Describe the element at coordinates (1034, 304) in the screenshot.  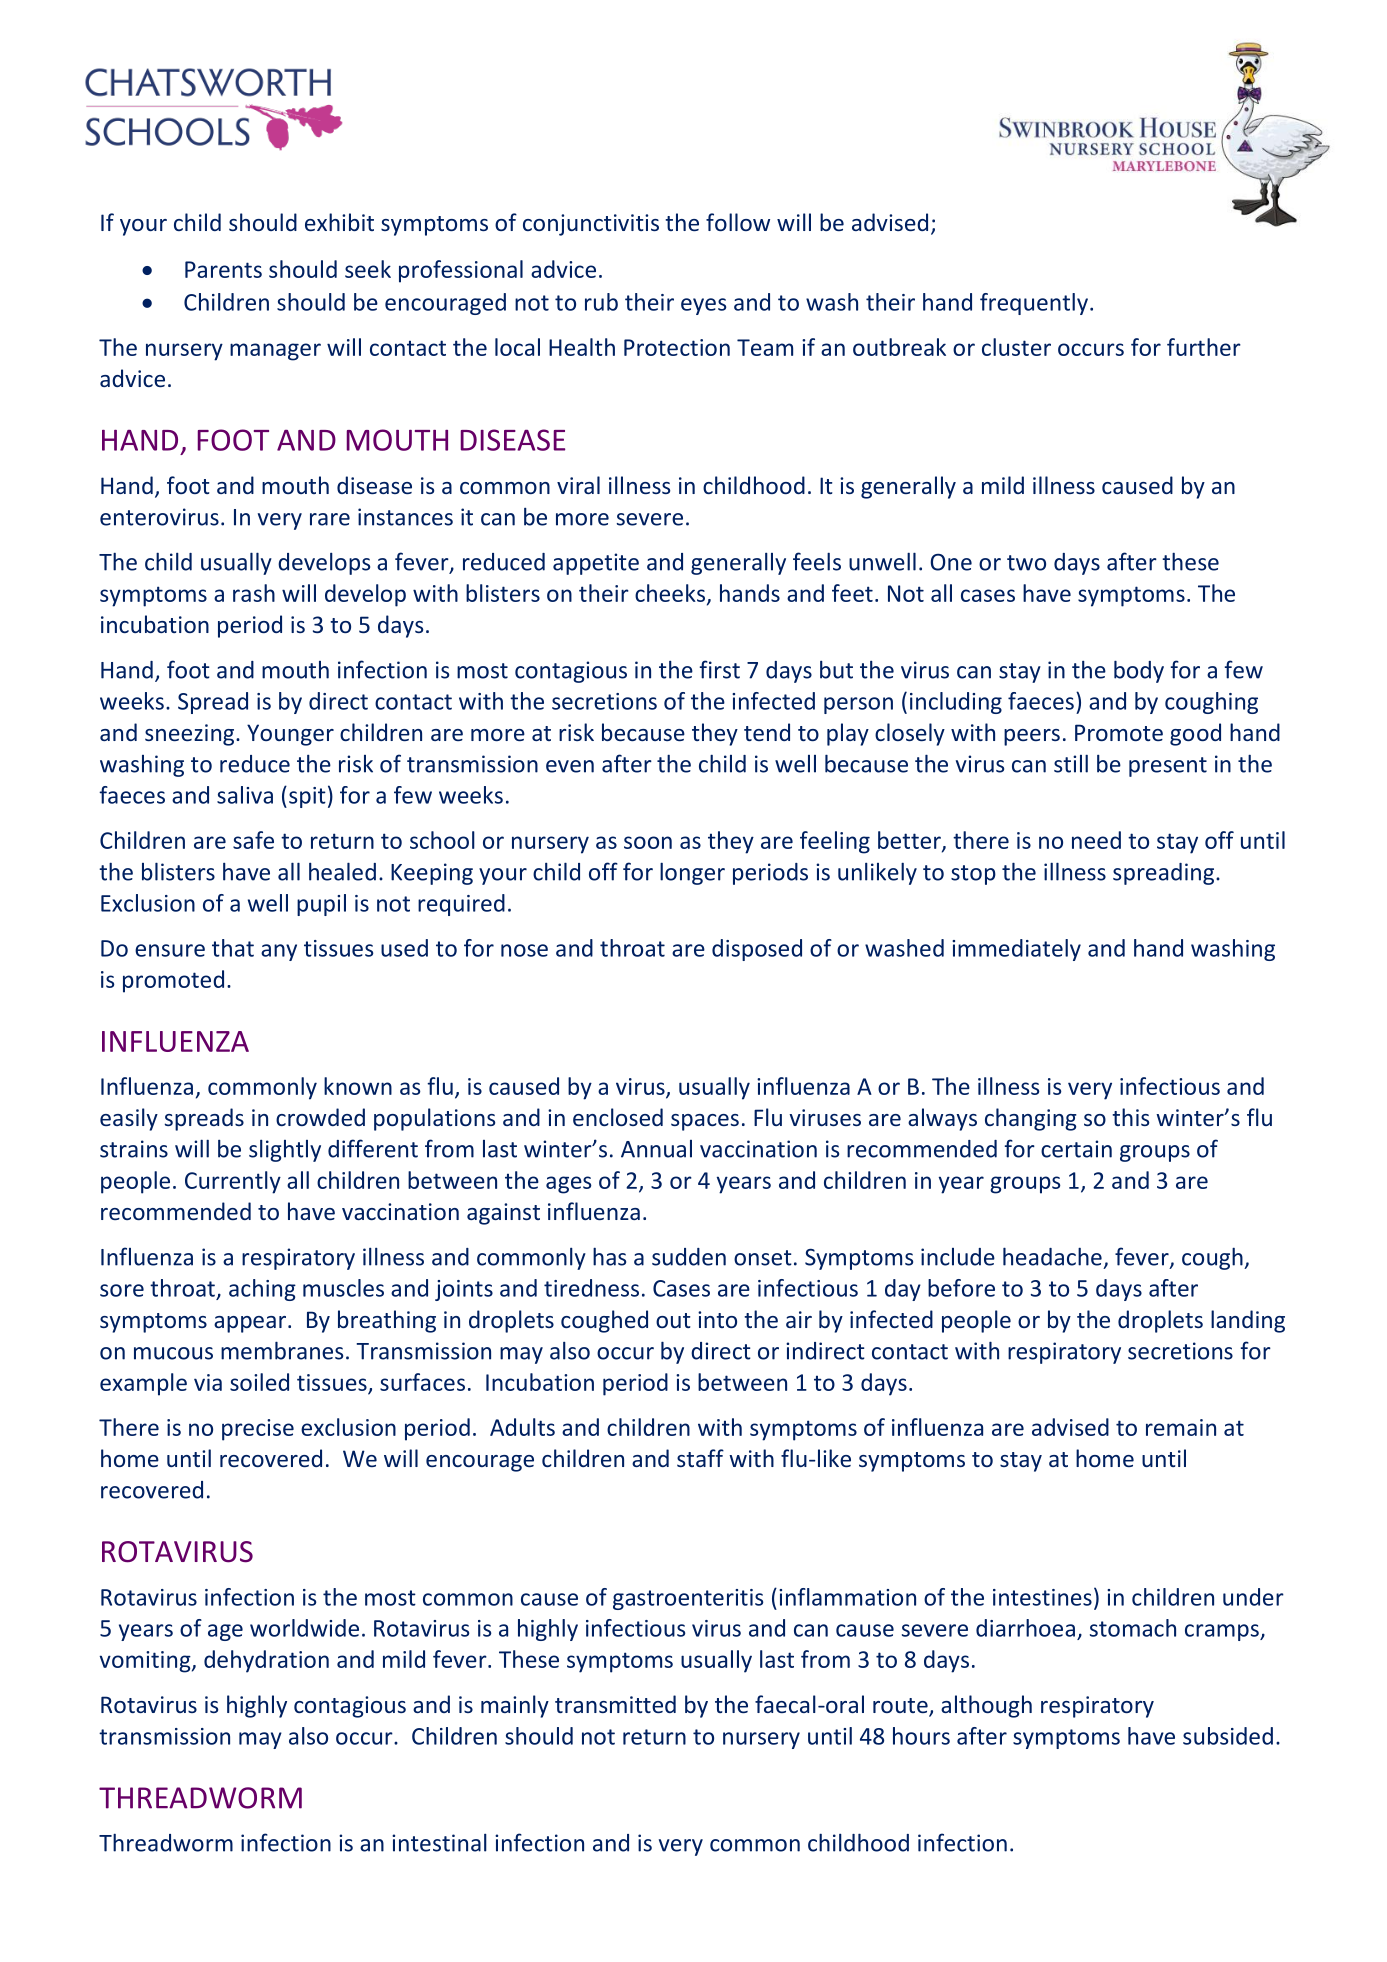
I see `frequently` at that location.
